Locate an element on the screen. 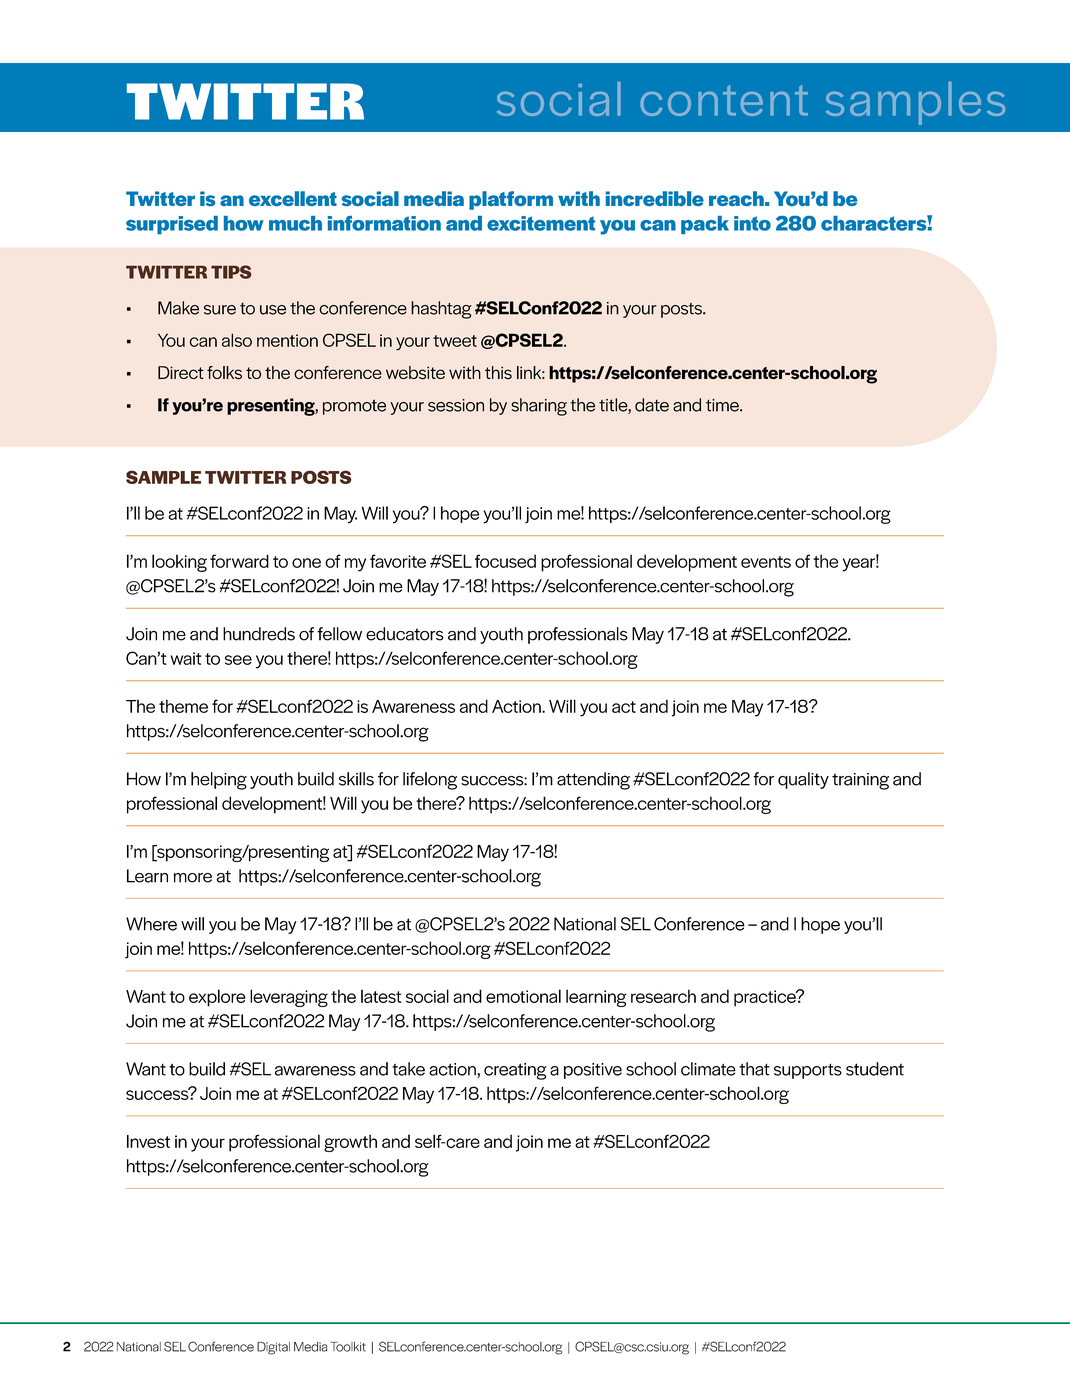 The image size is (1070, 1384). Toolkit is located at coordinates (348, 1347).
